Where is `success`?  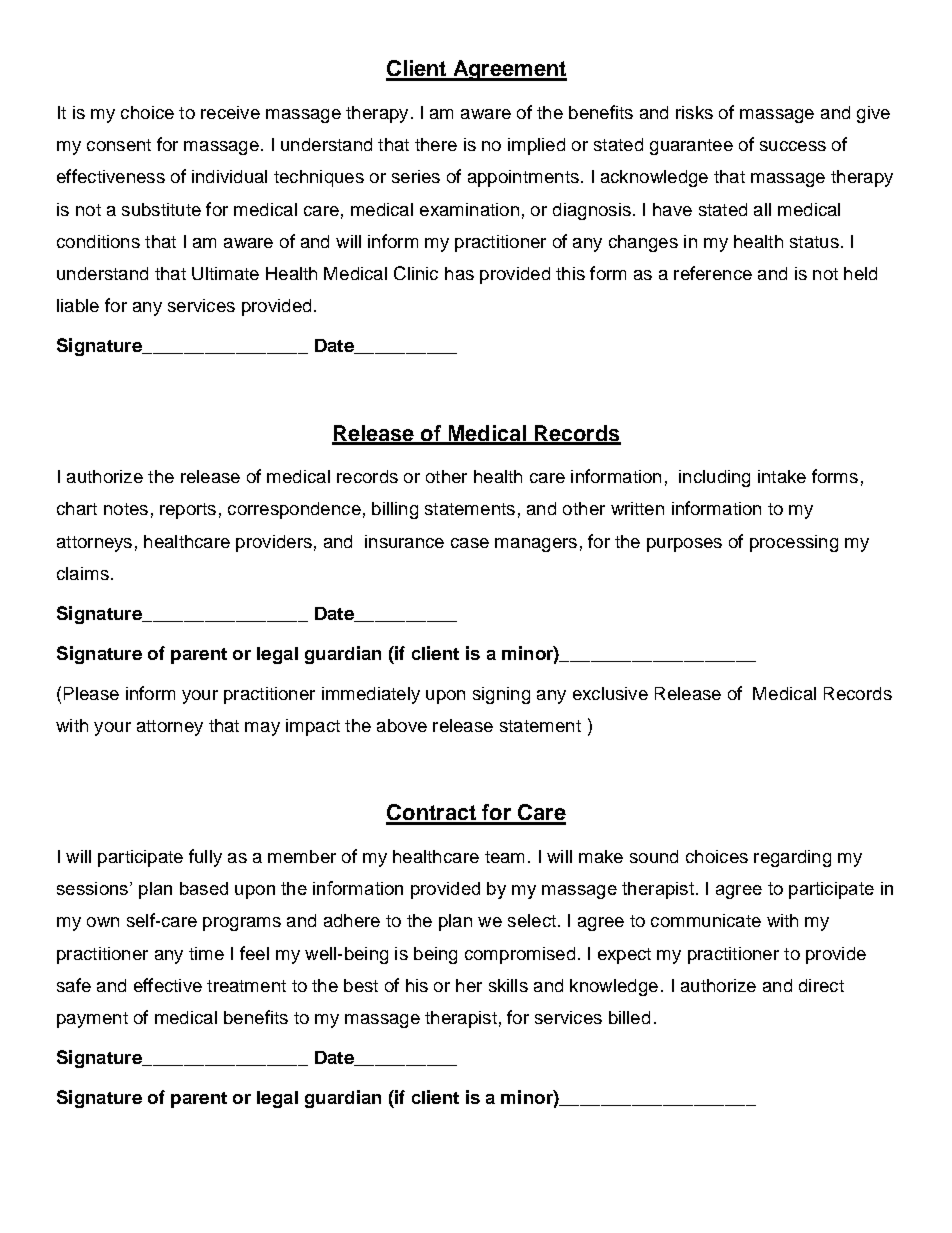
success is located at coordinates (793, 146).
